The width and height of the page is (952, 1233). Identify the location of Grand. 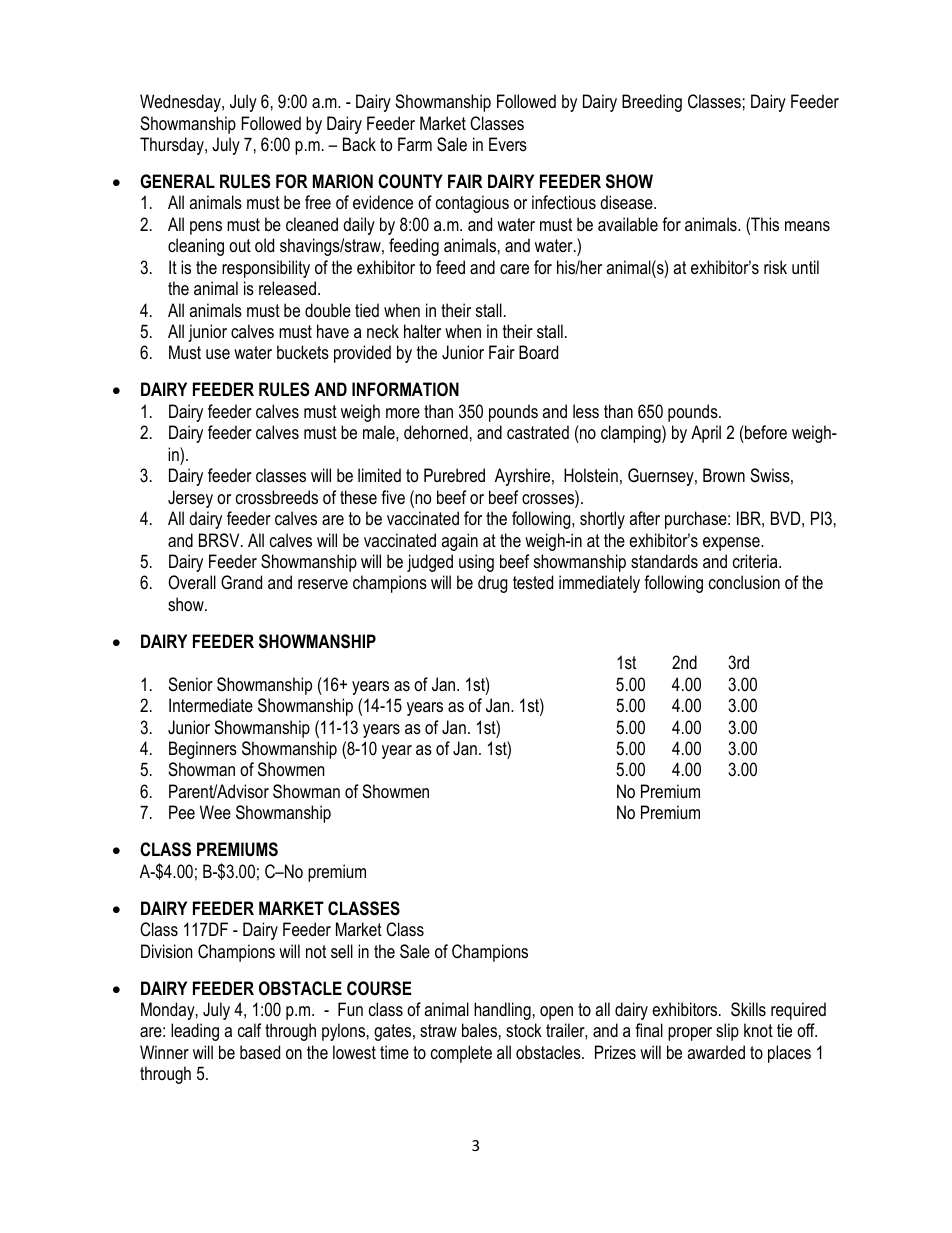
(241, 582).
